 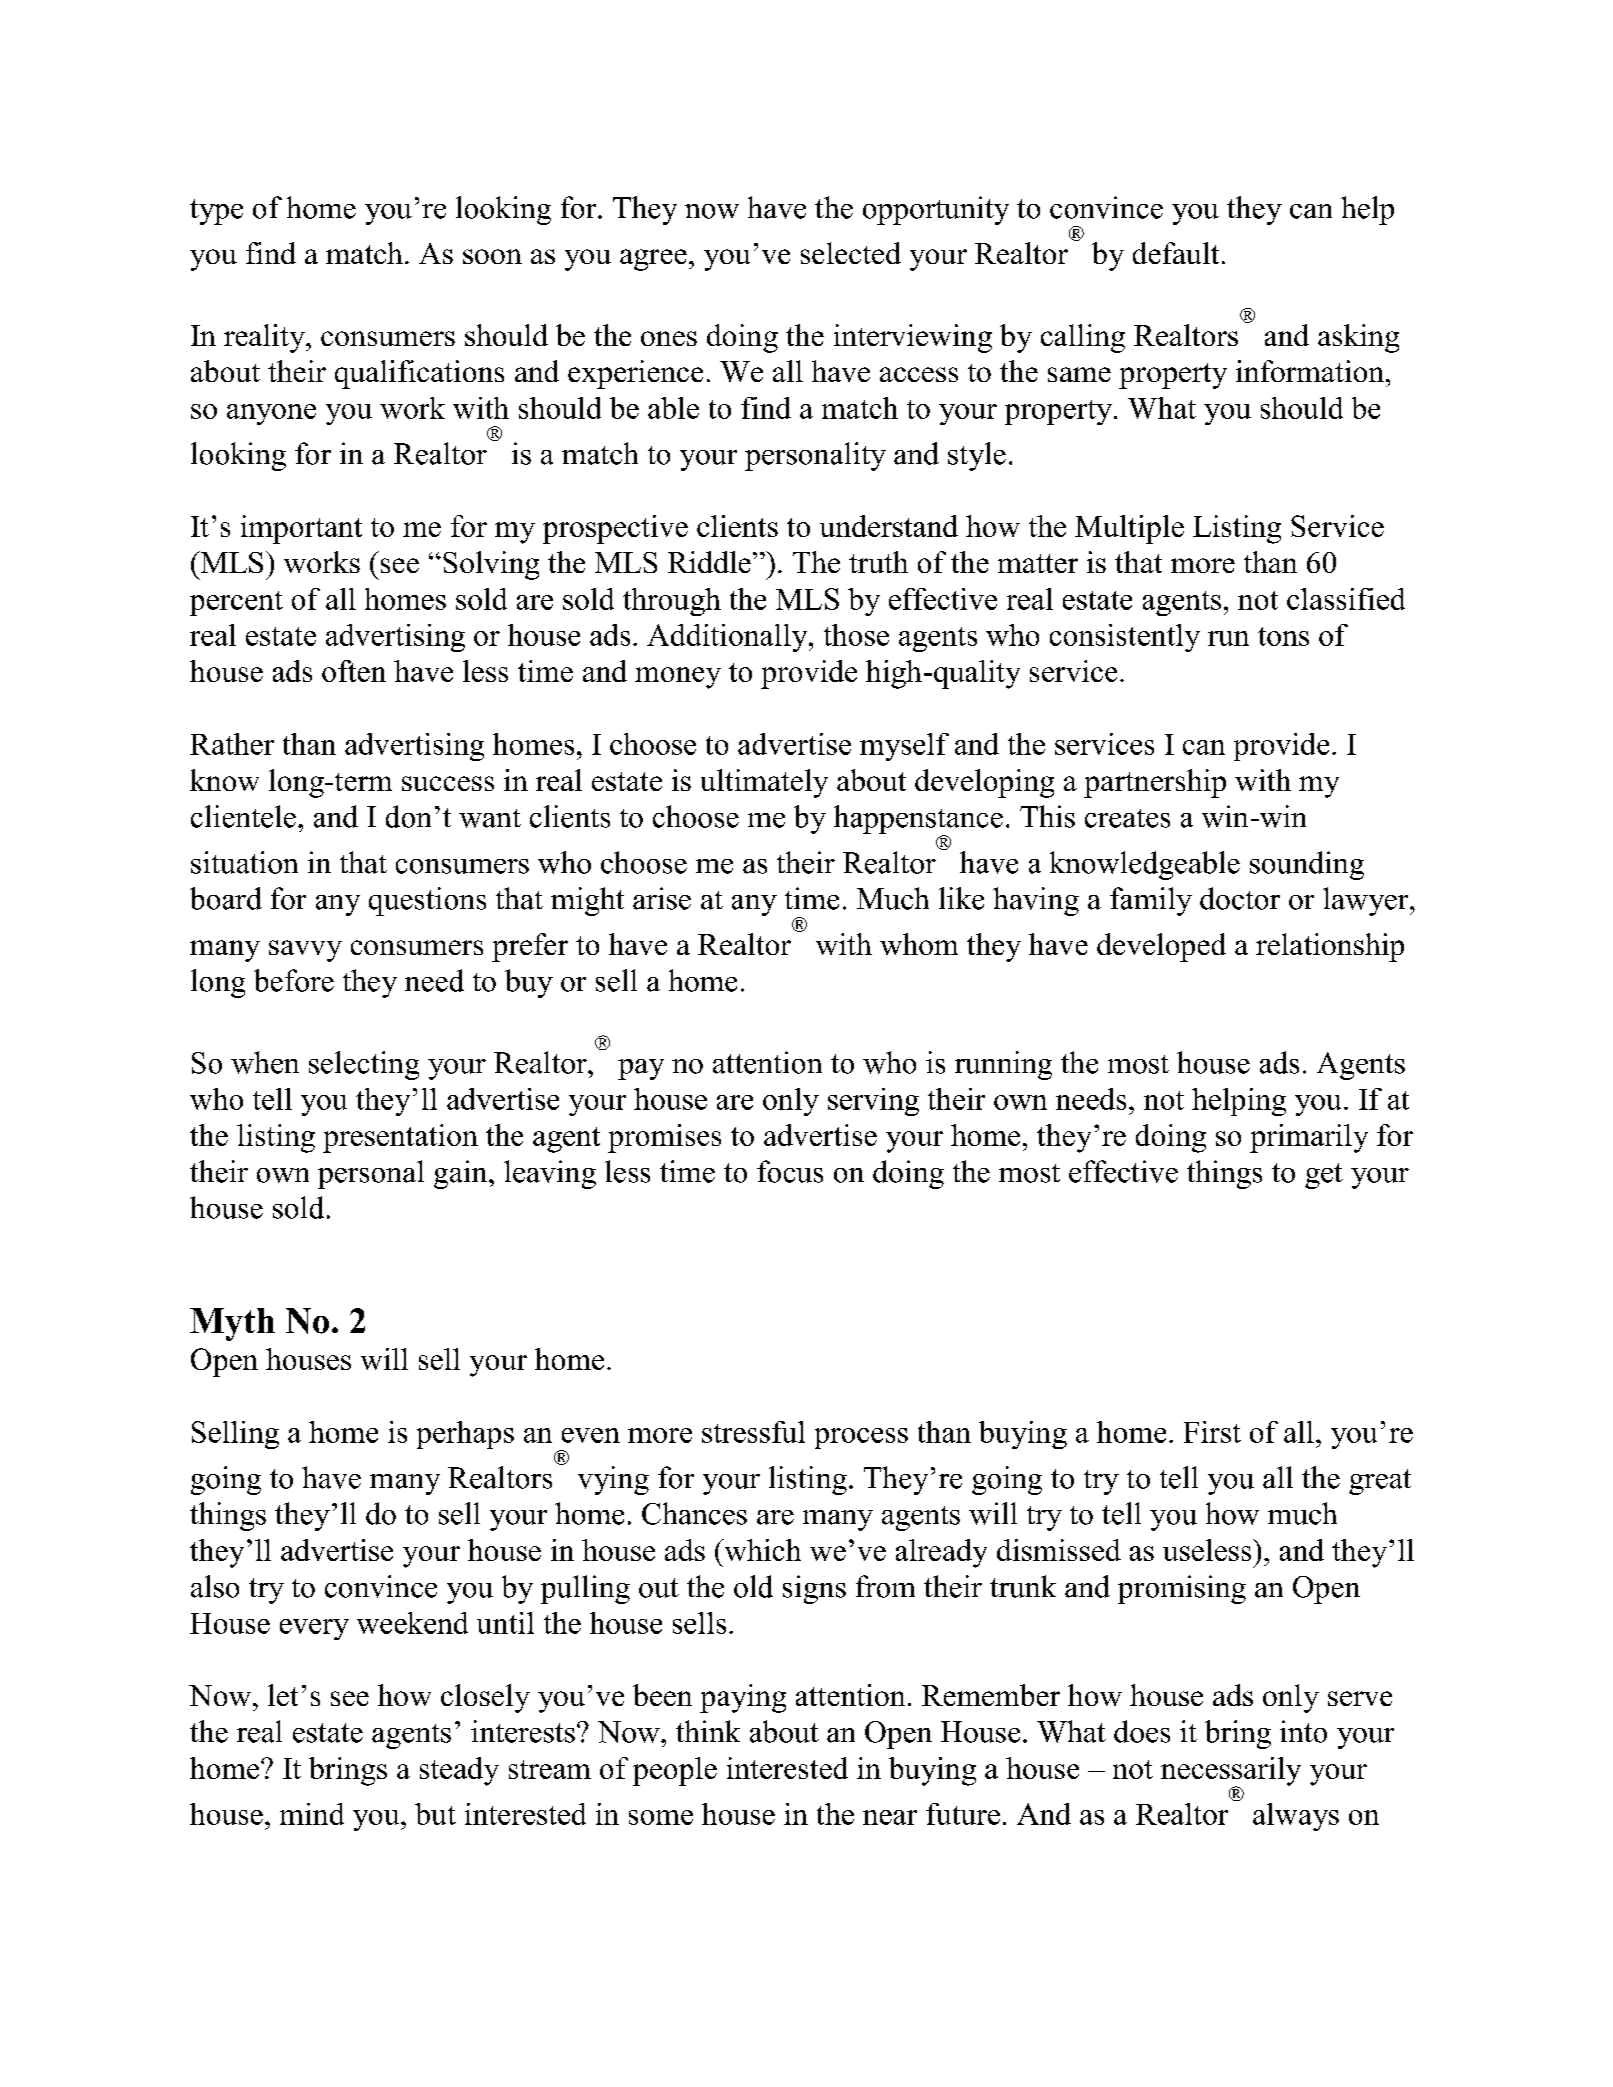 I want to click on think, so click(x=708, y=1731).
